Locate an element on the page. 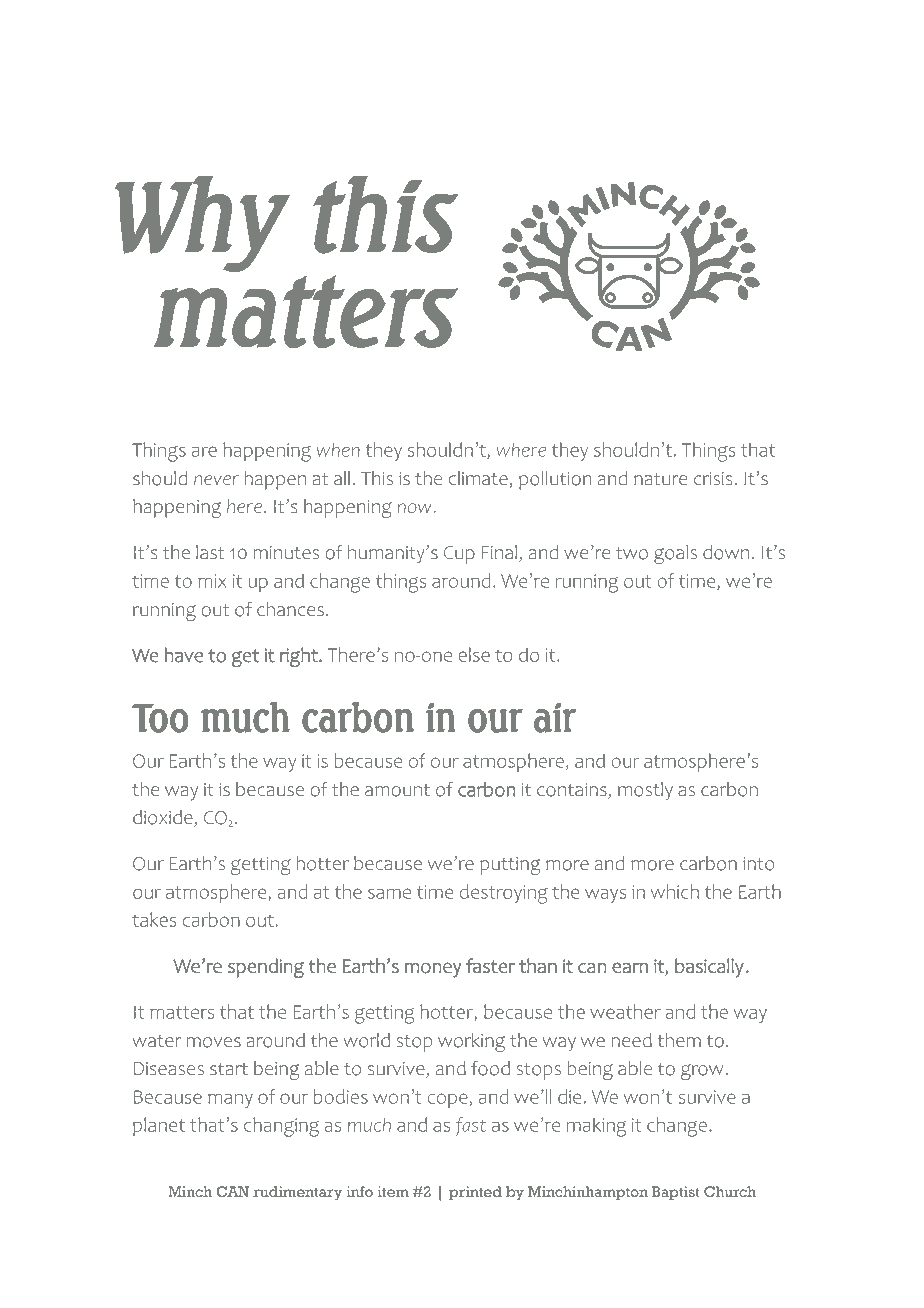 Image resolution: width=924 pixels, height=1308 pixels. when is located at coordinates (338, 449).
